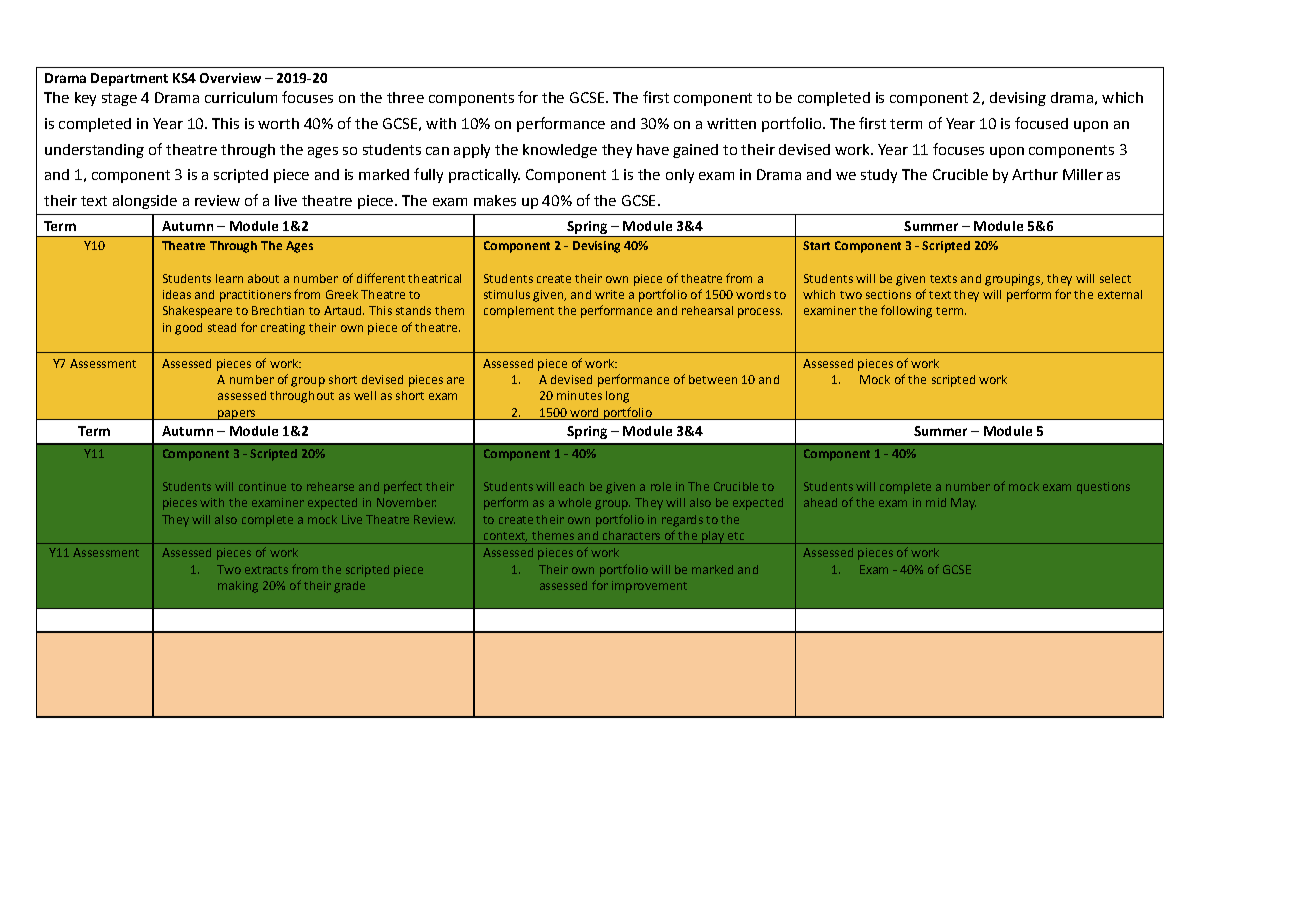 This image has width=1307, height=924. What do you see at coordinates (229, 278) in the image?
I see `learn` at bounding box center [229, 278].
